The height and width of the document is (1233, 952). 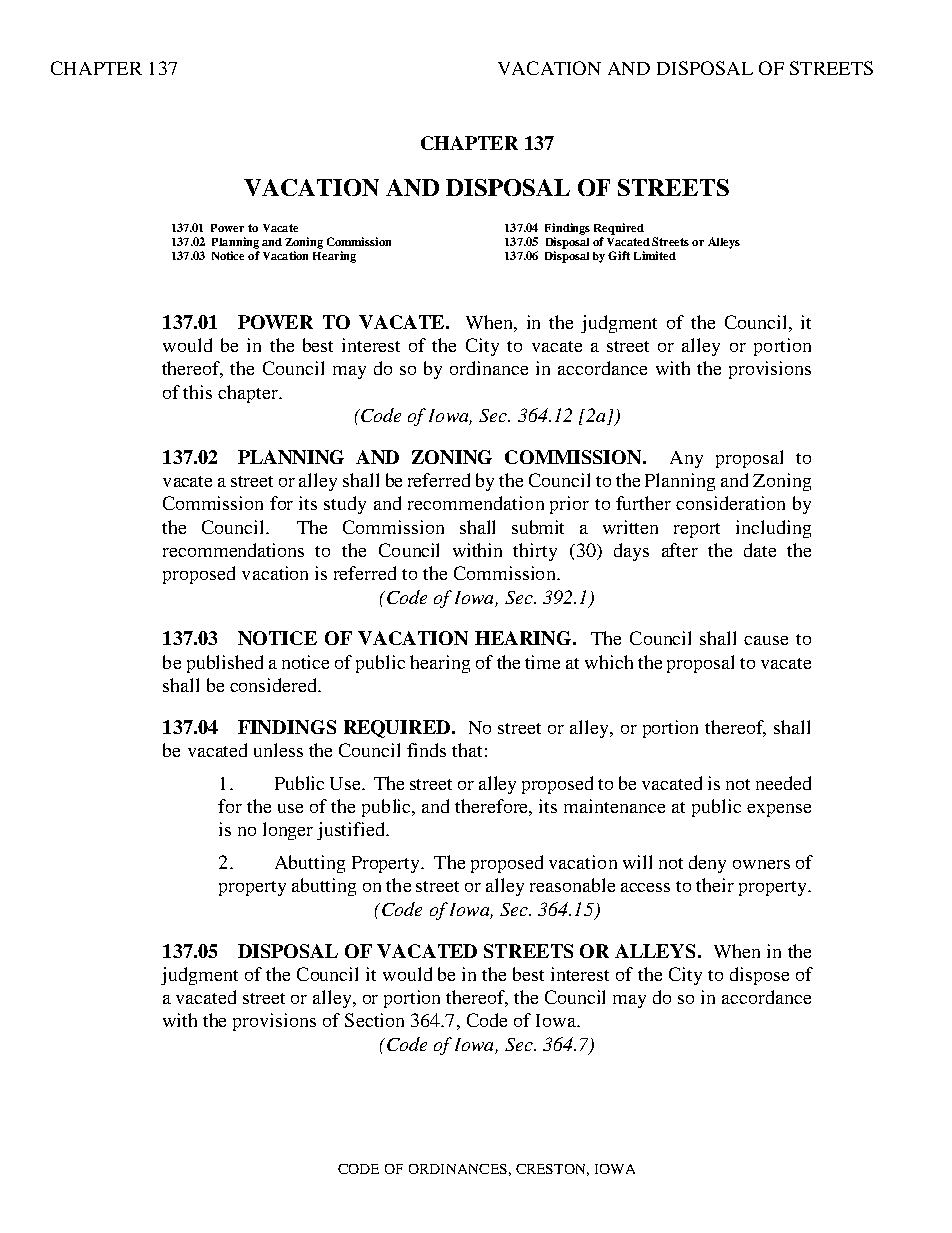 I want to click on dispose, so click(x=759, y=976).
